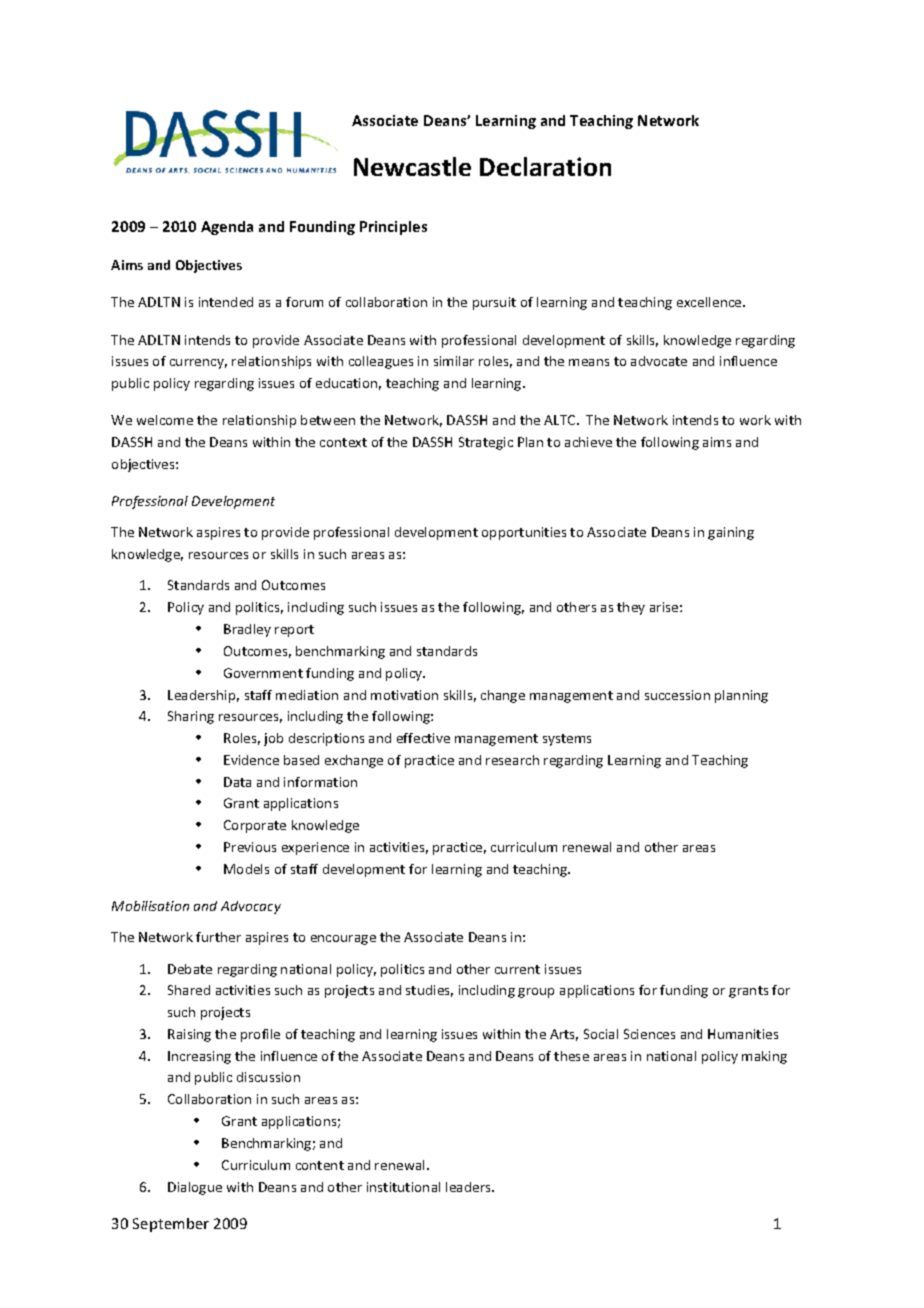 This page has height=1308, width=924. Describe the element at coordinates (710, 302) in the page. I see `excellence` at that location.
